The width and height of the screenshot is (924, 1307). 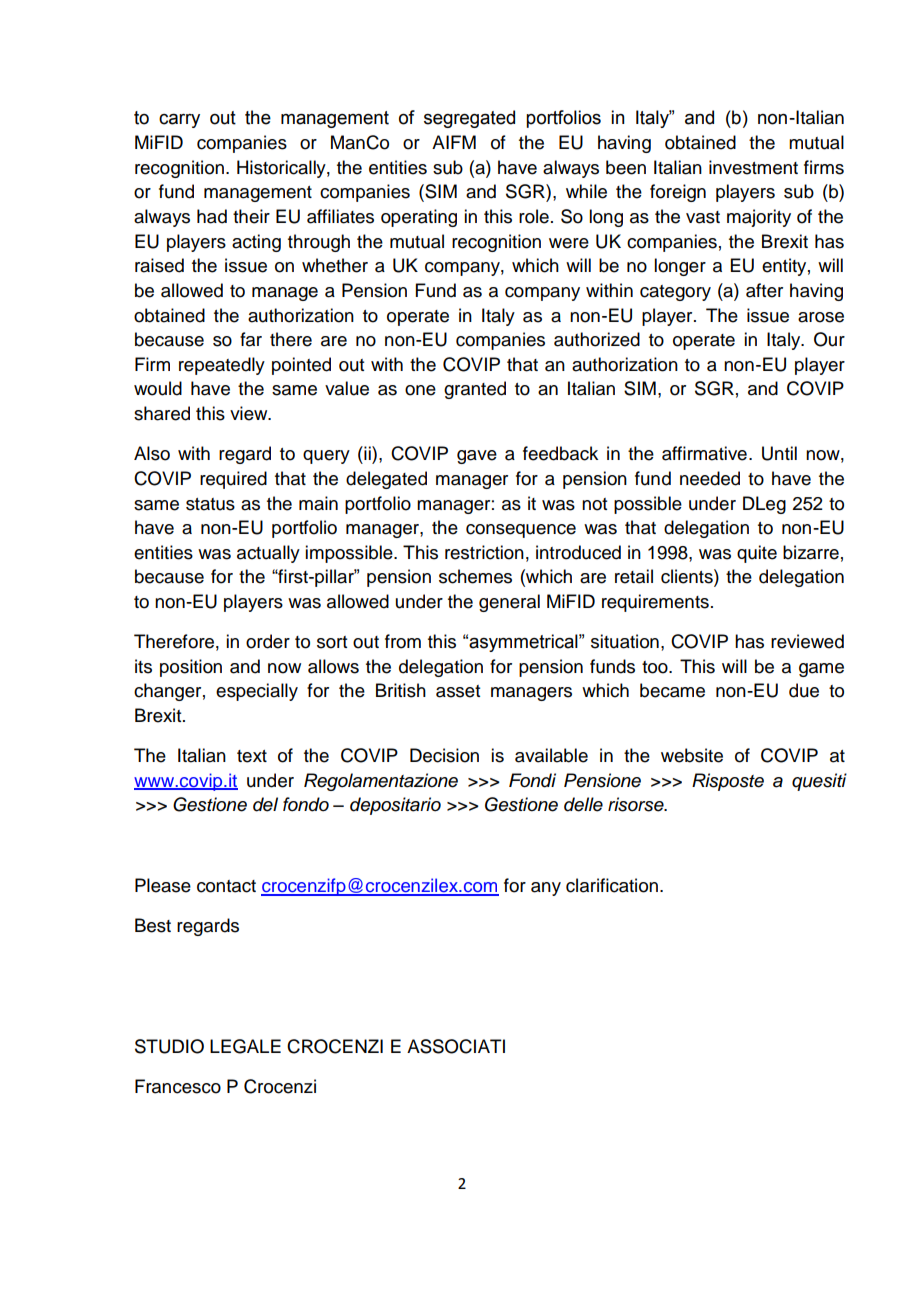 What do you see at coordinates (169, 1046) in the screenshot?
I see `STUDIO` at bounding box center [169, 1046].
